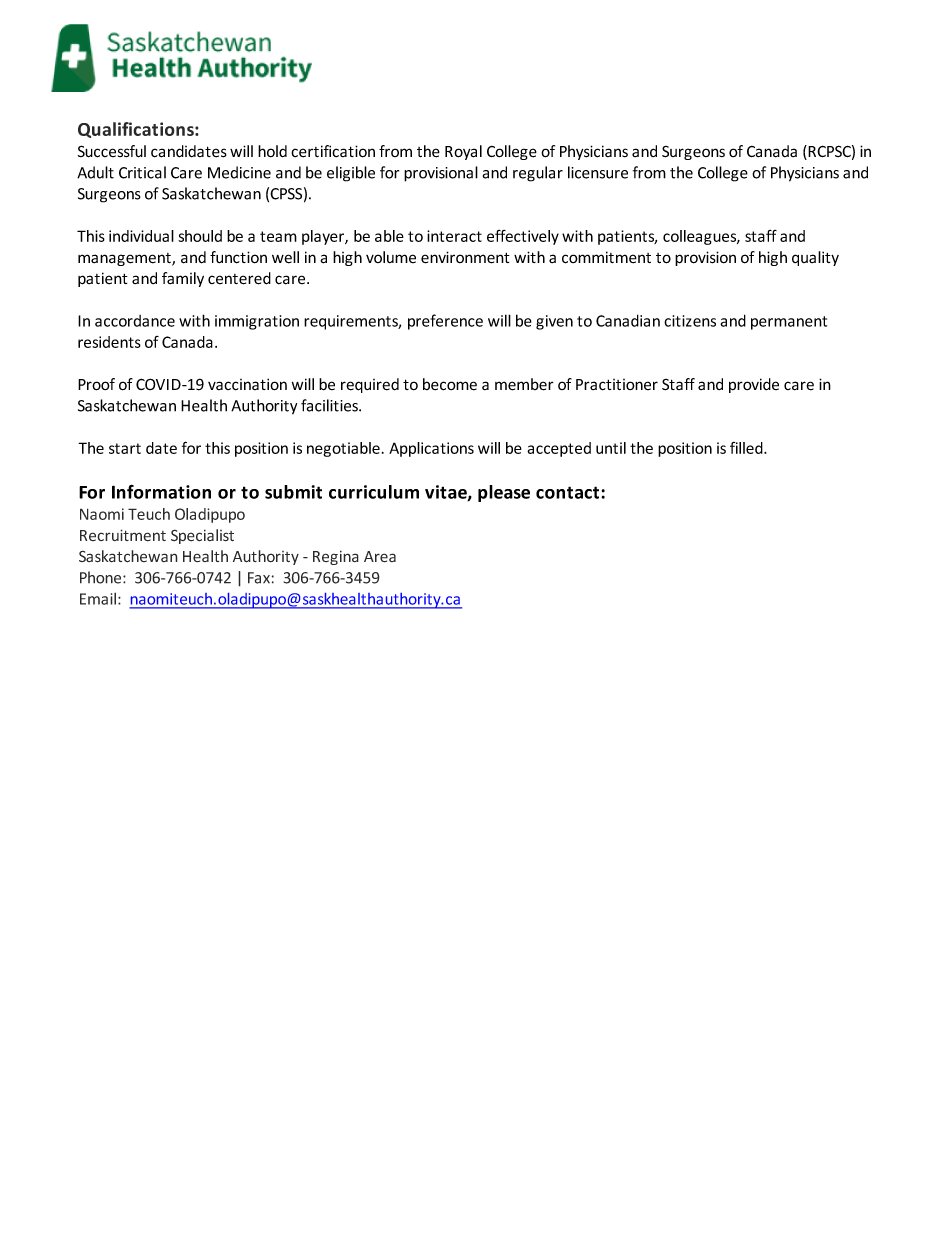 This screenshot has width=952, height=1233. Describe the element at coordinates (754, 385) in the screenshot. I see `provide` at that location.
